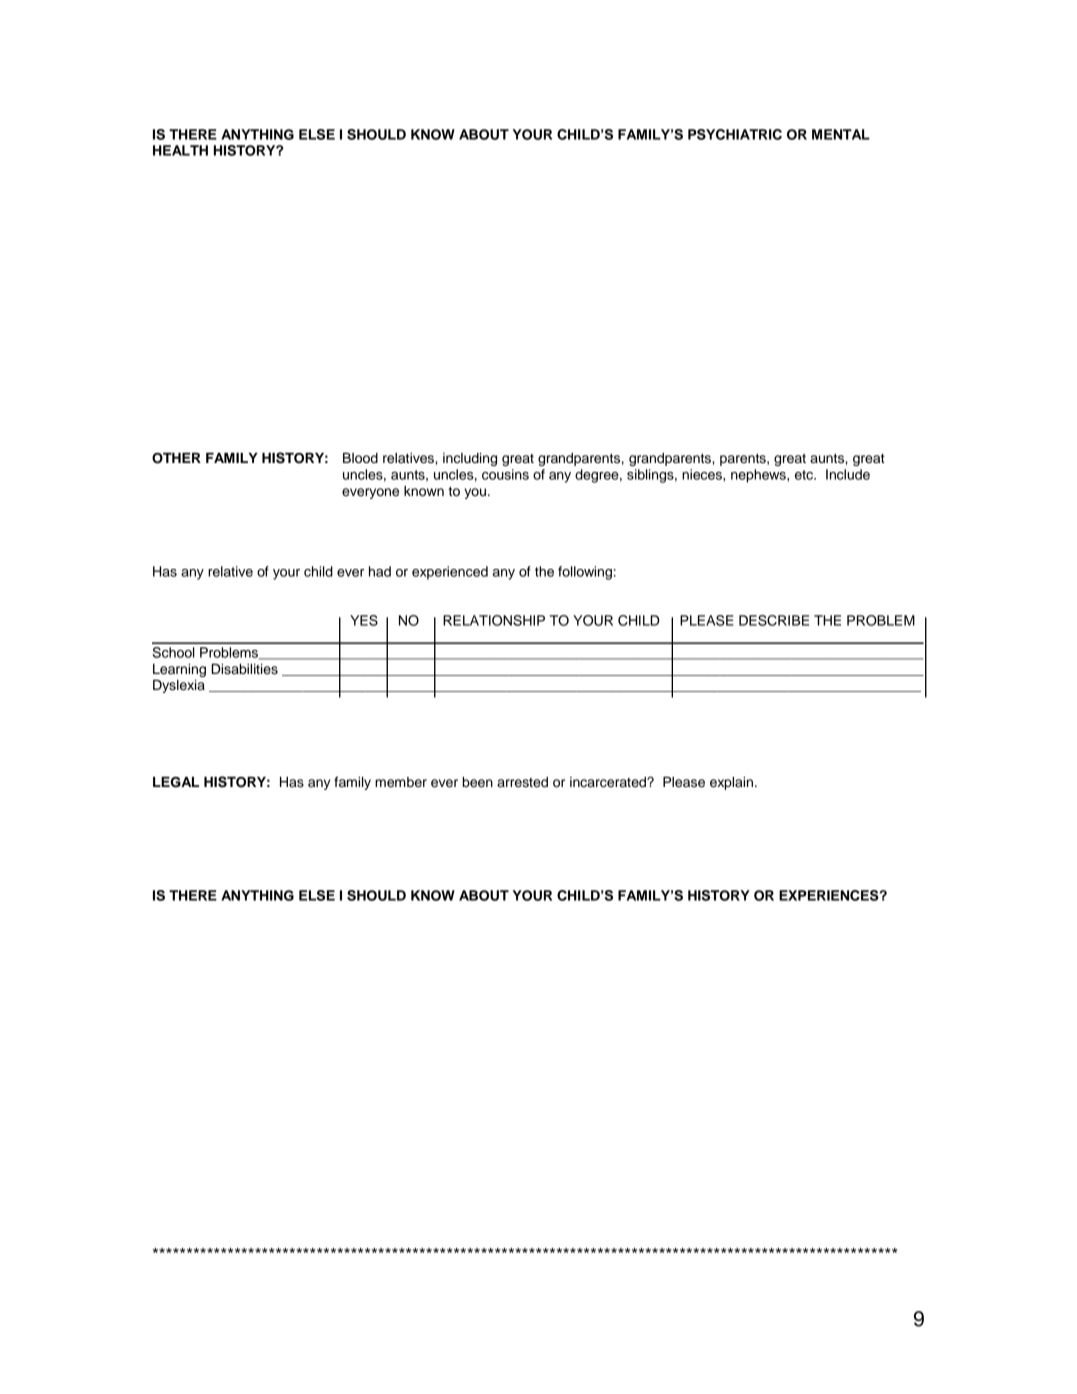 This screenshot has width=1077, height=1394. I want to click on OTHER, so click(176, 458).
